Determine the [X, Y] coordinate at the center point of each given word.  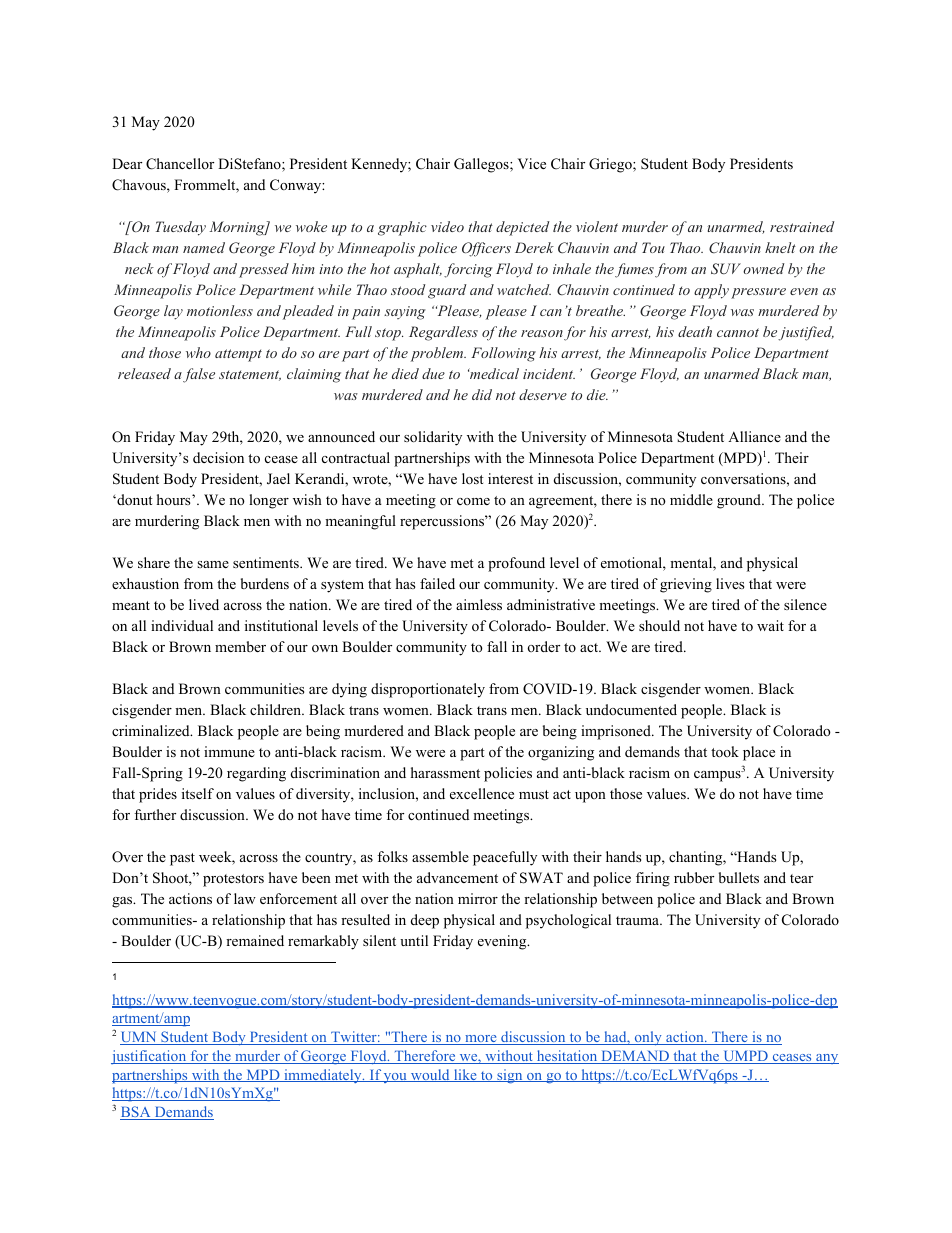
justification [150, 1057]
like [465, 1075]
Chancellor [180, 164]
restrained [802, 226]
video [447, 226]
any [826, 1059]
